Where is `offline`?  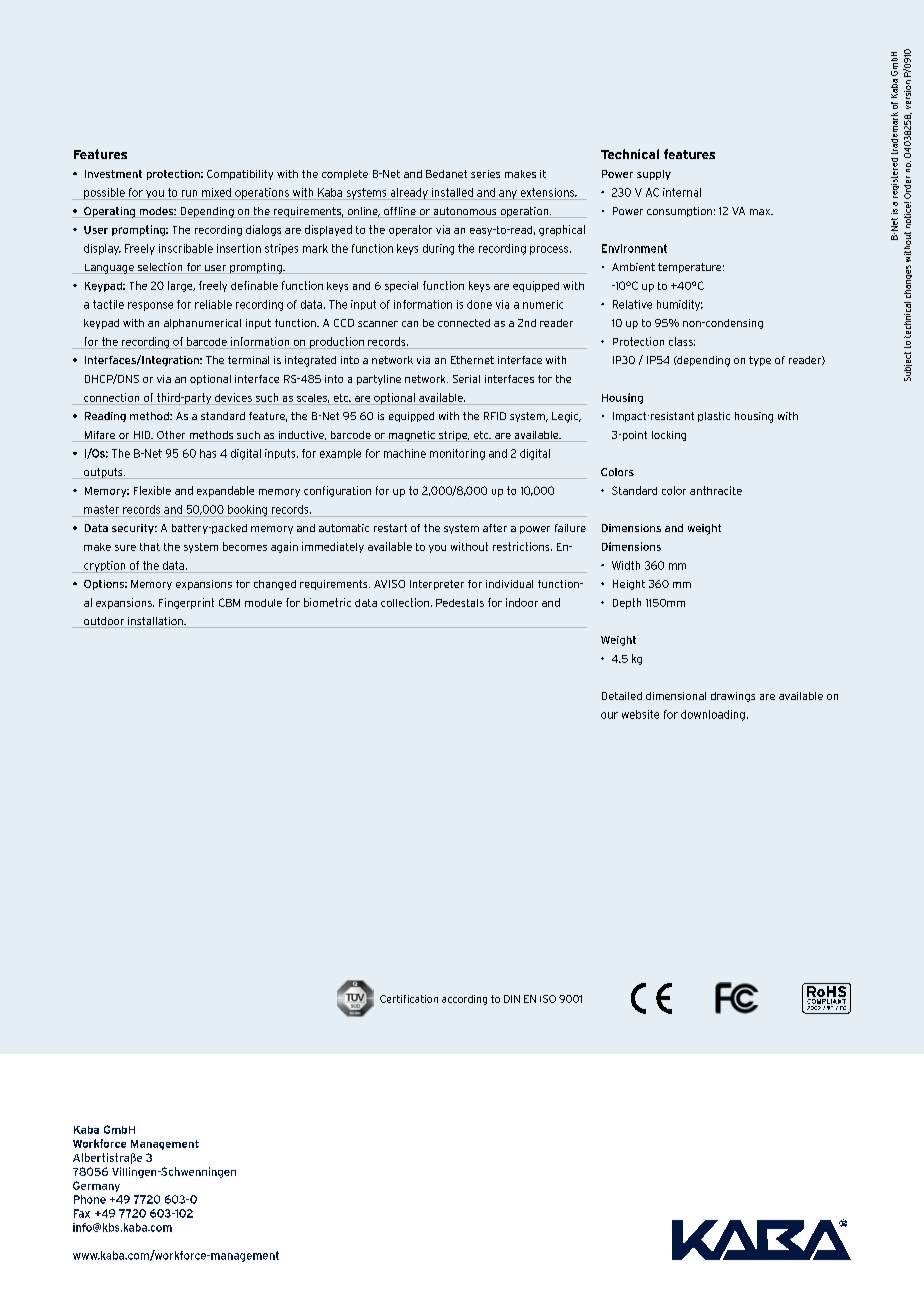
offline is located at coordinates (400, 212).
